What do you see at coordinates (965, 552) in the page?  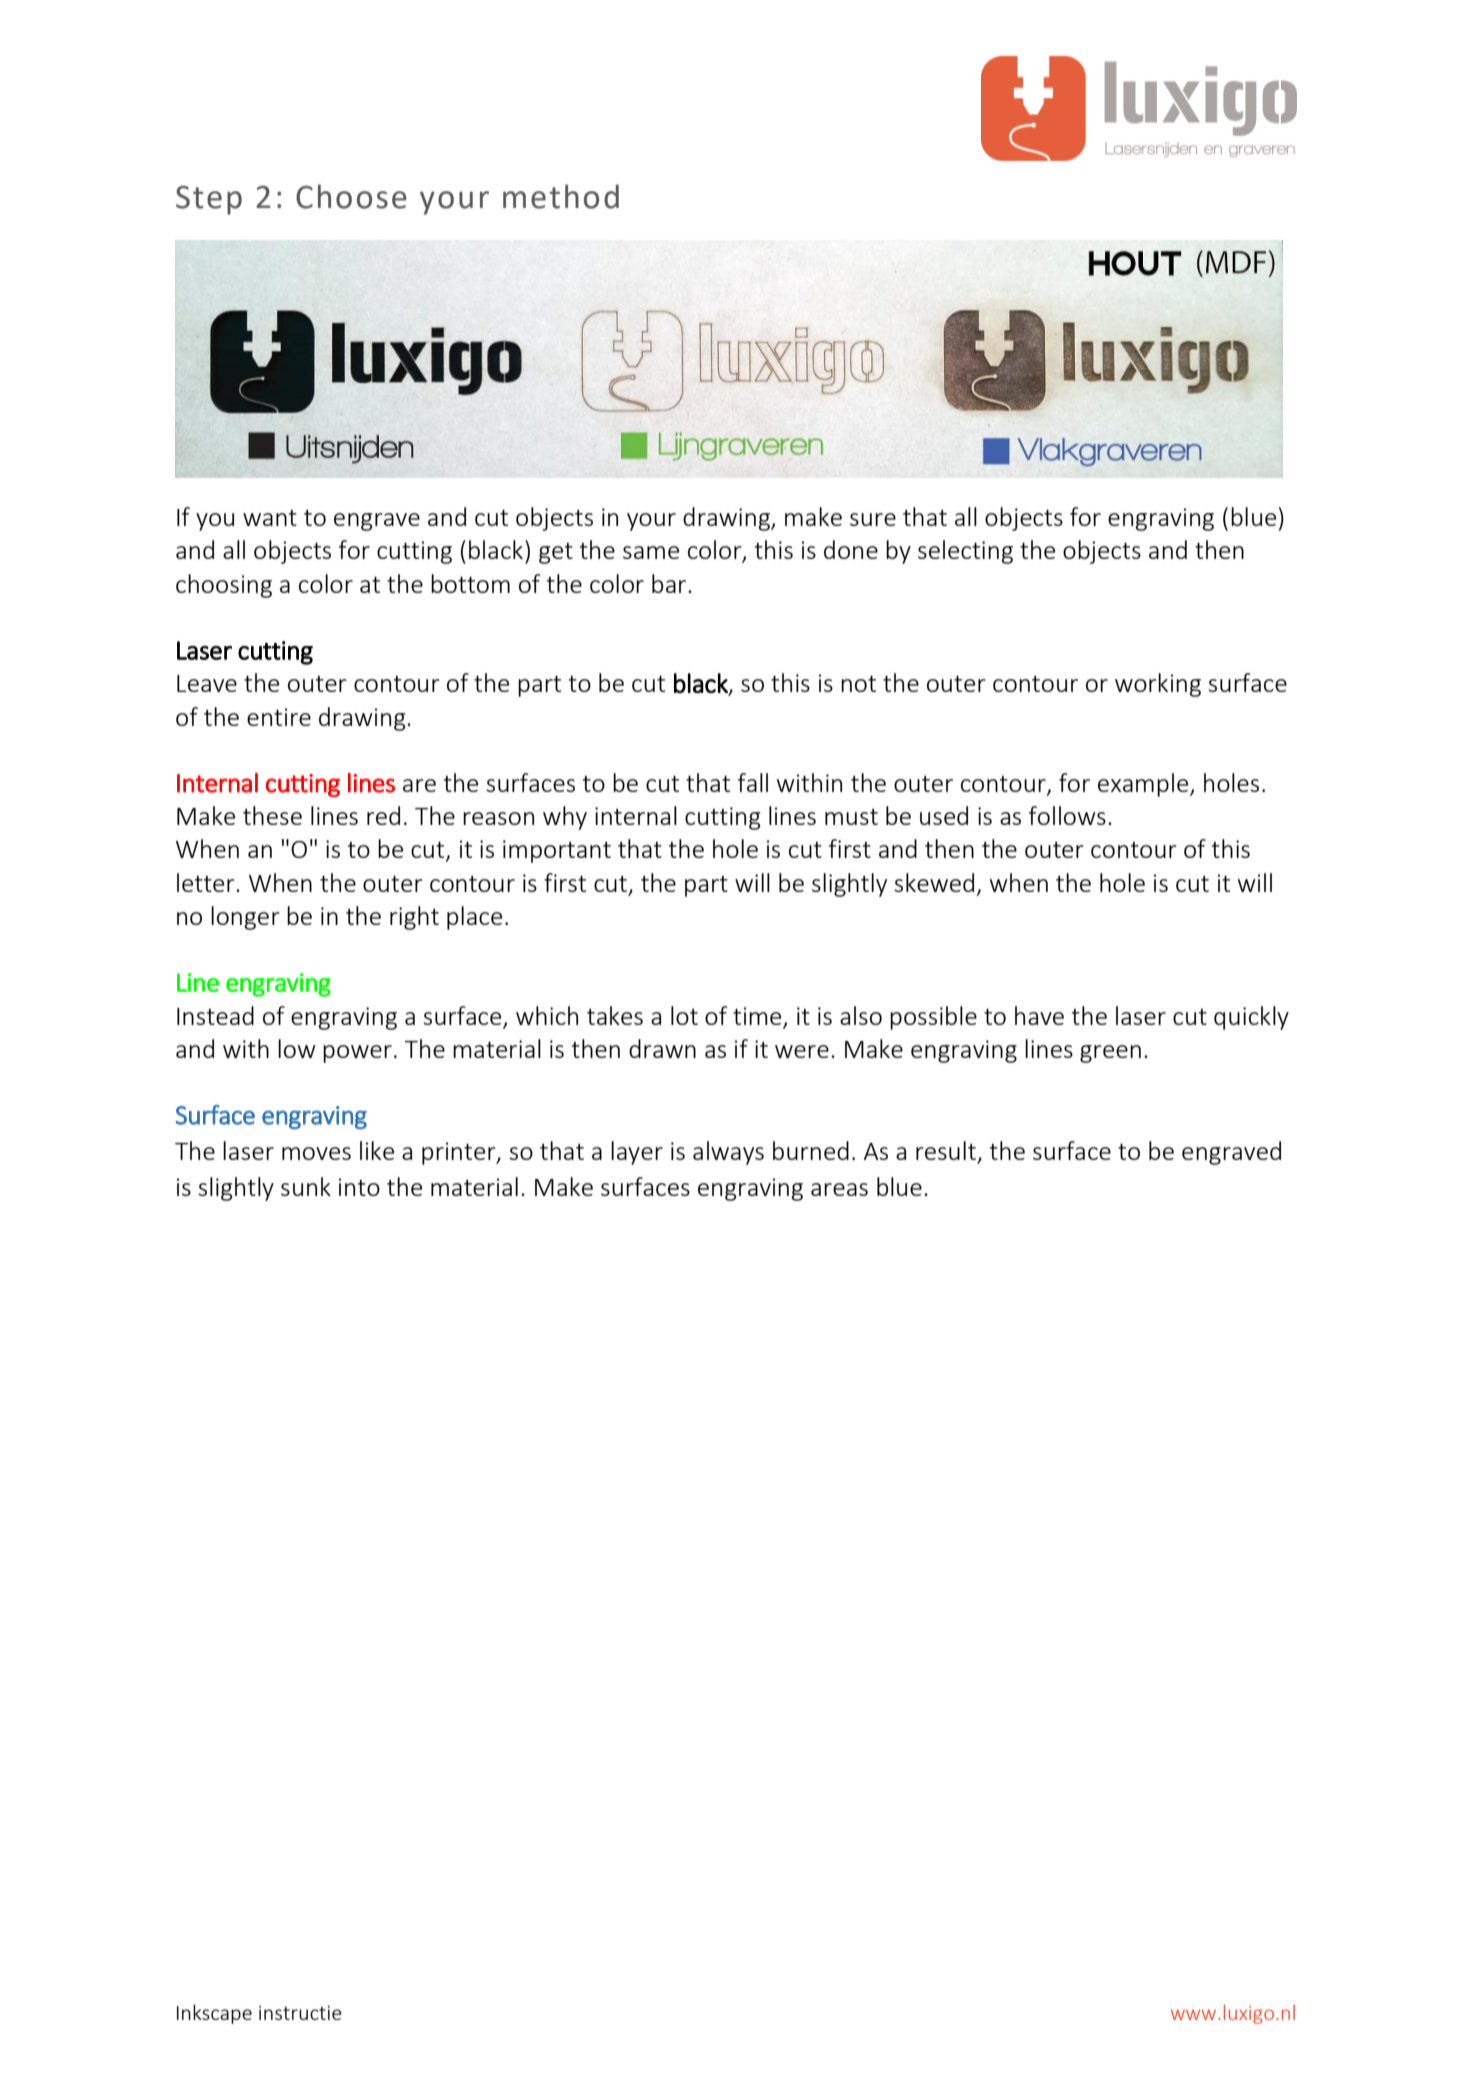 I see `selecting` at bounding box center [965, 552].
